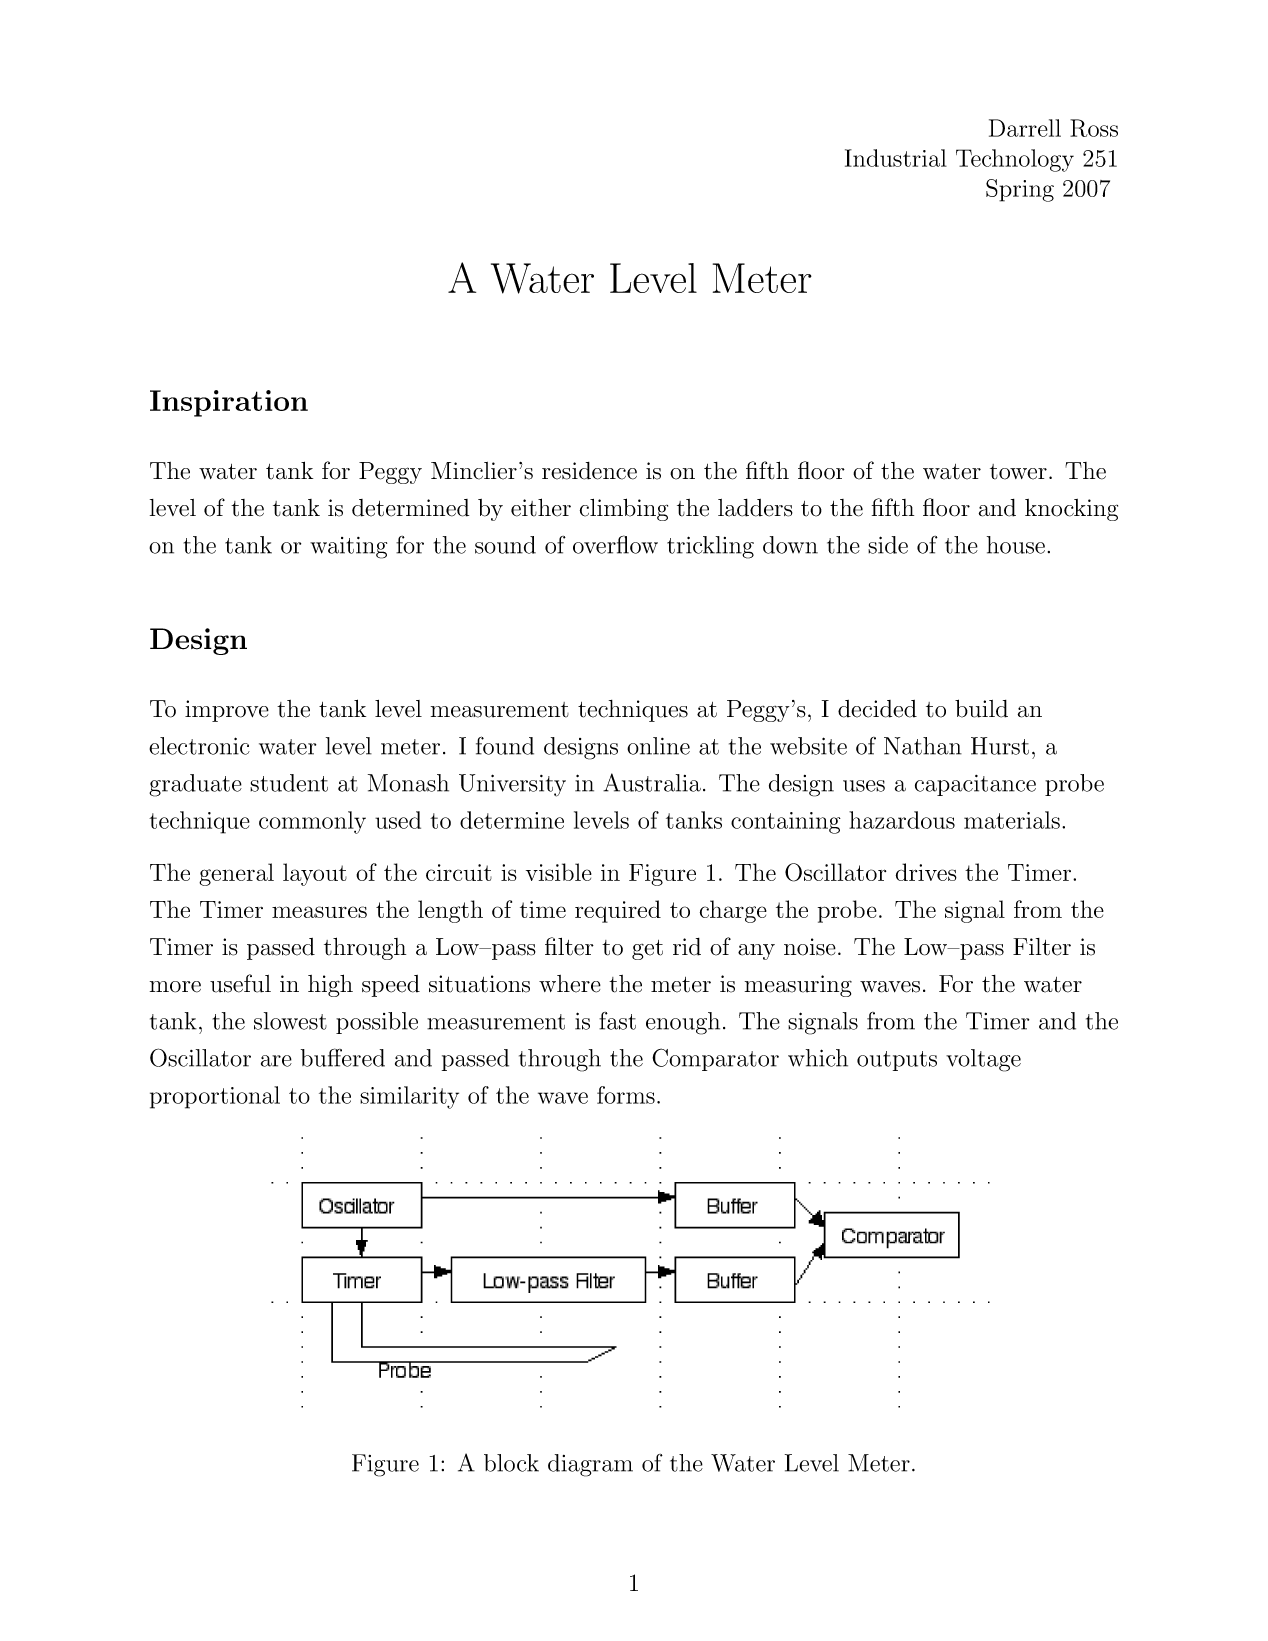 This screenshot has width=1268, height=1641. Describe the element at coordinates (658, 746) in the screenshot. I see `online` at that location.
